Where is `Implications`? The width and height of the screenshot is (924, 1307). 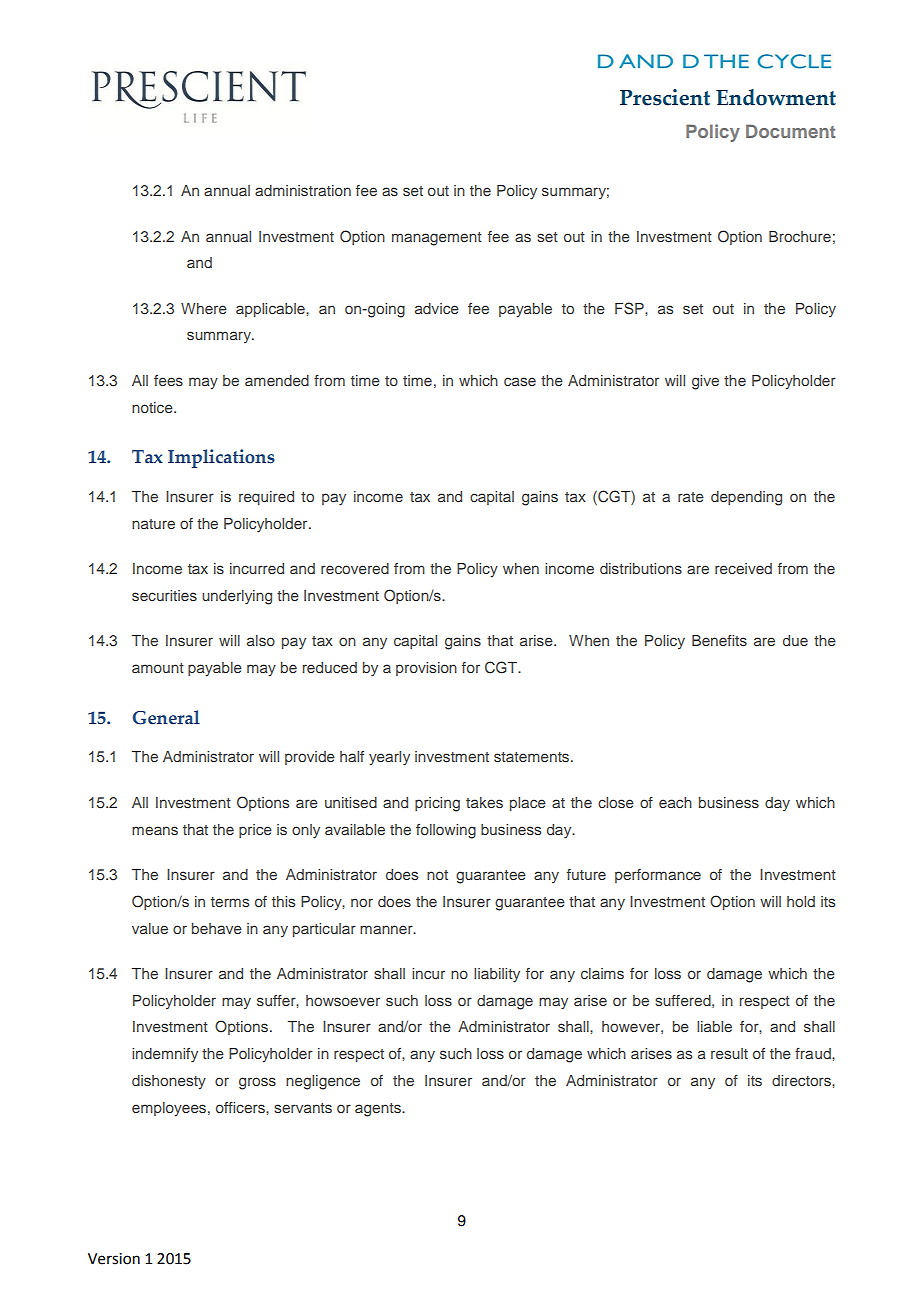
Implications is located at coordinates (221, 458).
